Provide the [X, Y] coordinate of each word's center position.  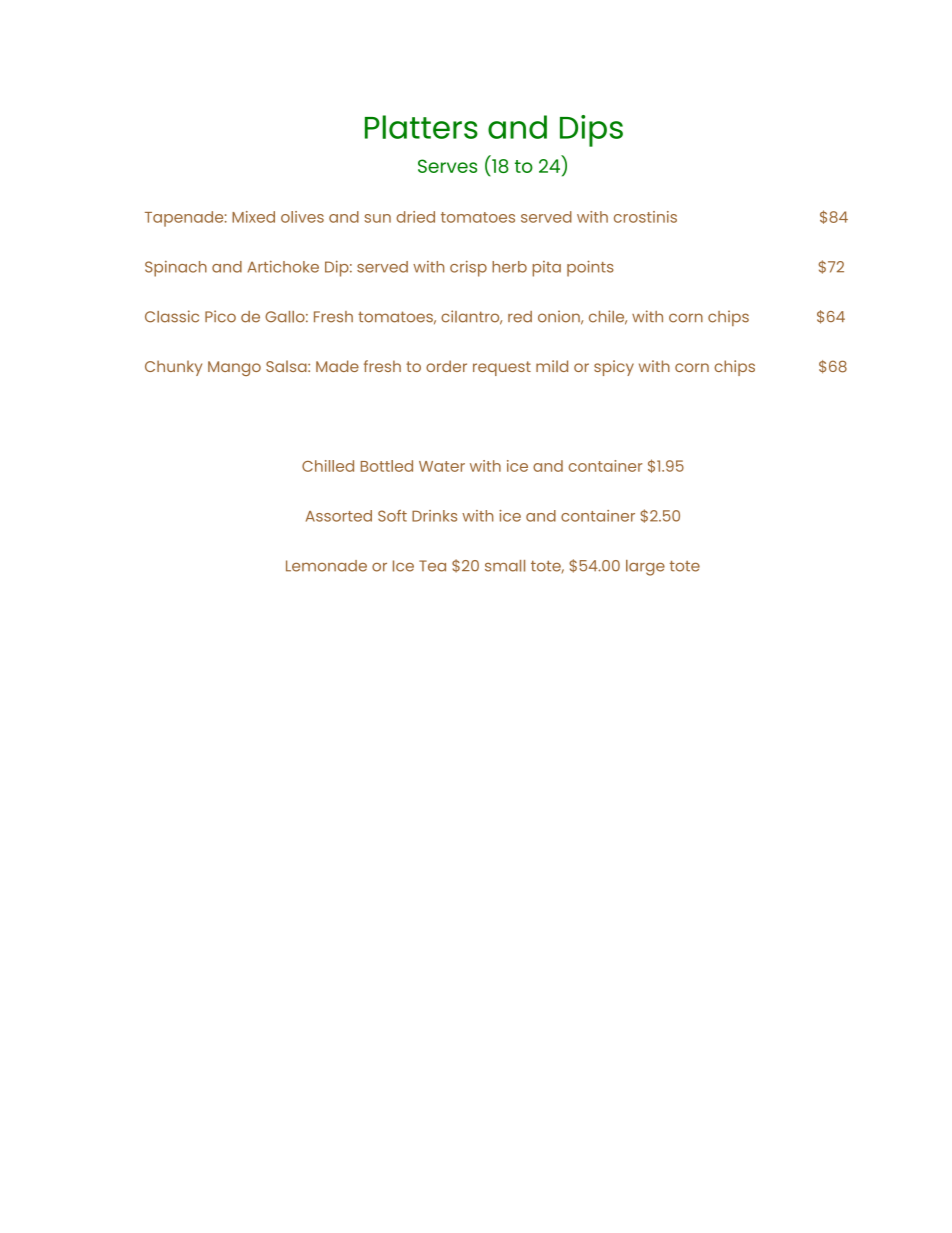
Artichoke [283, 266]
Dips [591, 131]
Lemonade [326, 566]
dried [415, 217]
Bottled [387, 466]
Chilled [328, 466]
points [590, 268]
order [446, 366]
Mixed [253, 217]
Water [442, 466]
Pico [220, 316]
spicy [614, 368]
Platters [421, 127]
